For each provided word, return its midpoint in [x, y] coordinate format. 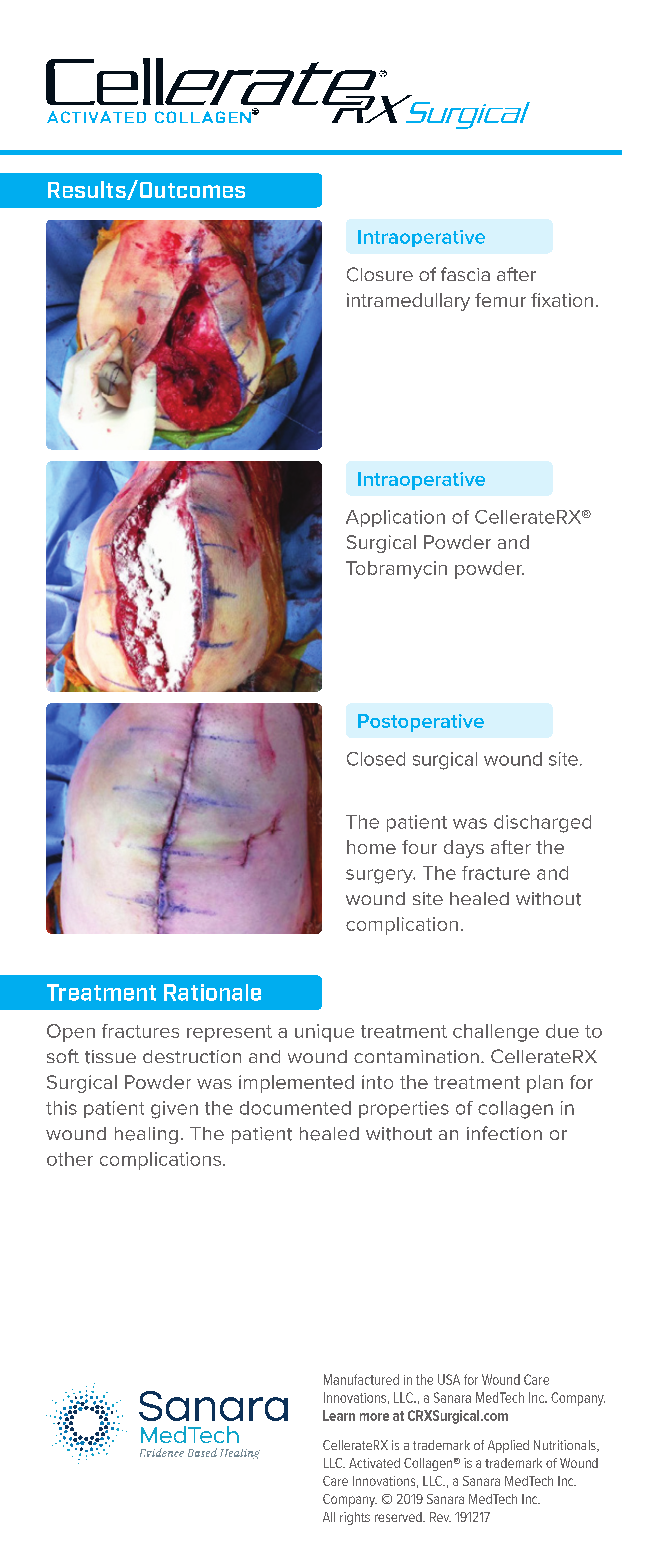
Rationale [212, 992]
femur [500, 300]
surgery [380, 876]
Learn [339, 1415]
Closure [380, 274]
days [464, 849]
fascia [465, 274]
